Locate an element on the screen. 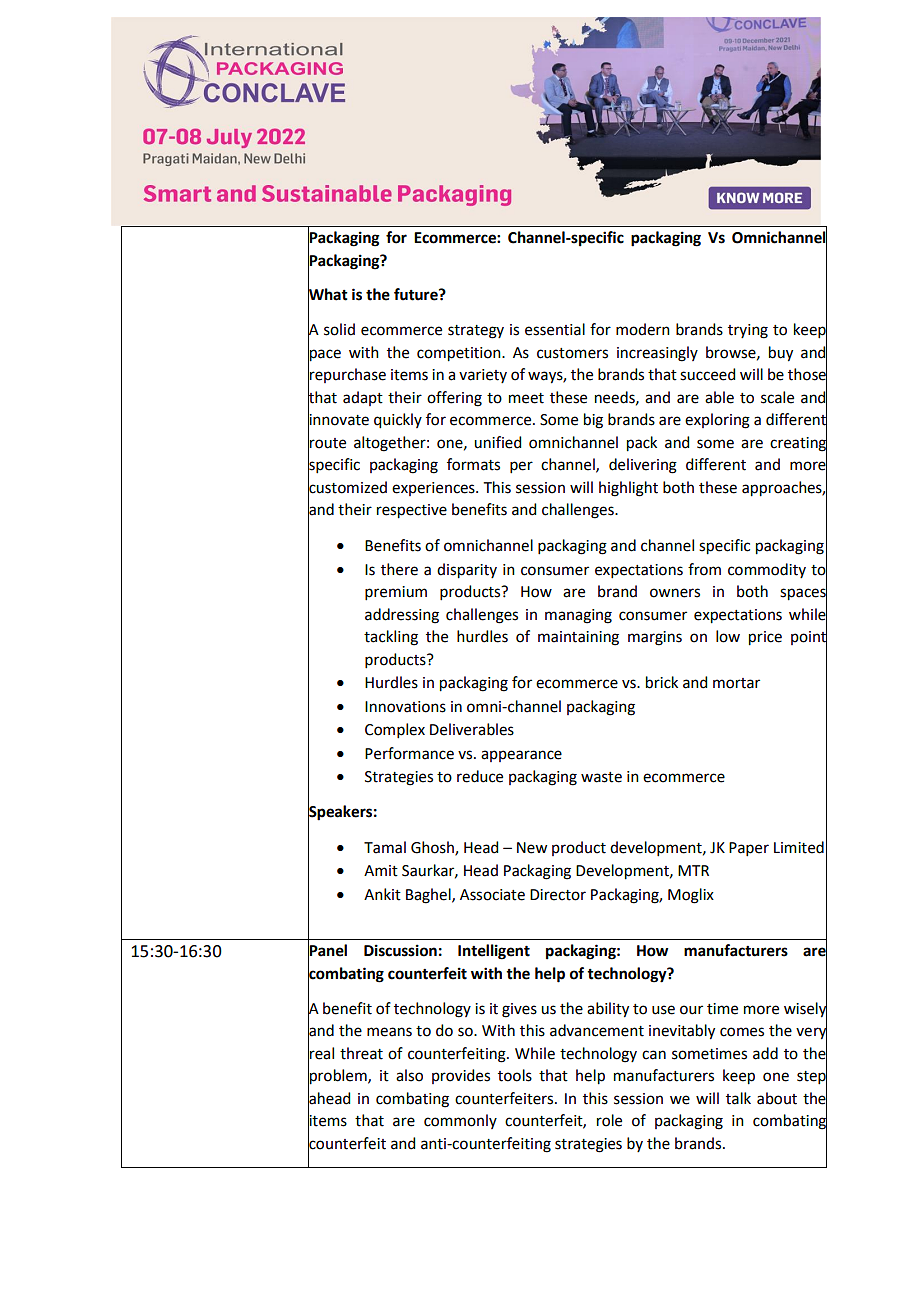 Image resolution: width=924 pixels, height=1308 pixels. essential is located at coordinates (555, 329).
